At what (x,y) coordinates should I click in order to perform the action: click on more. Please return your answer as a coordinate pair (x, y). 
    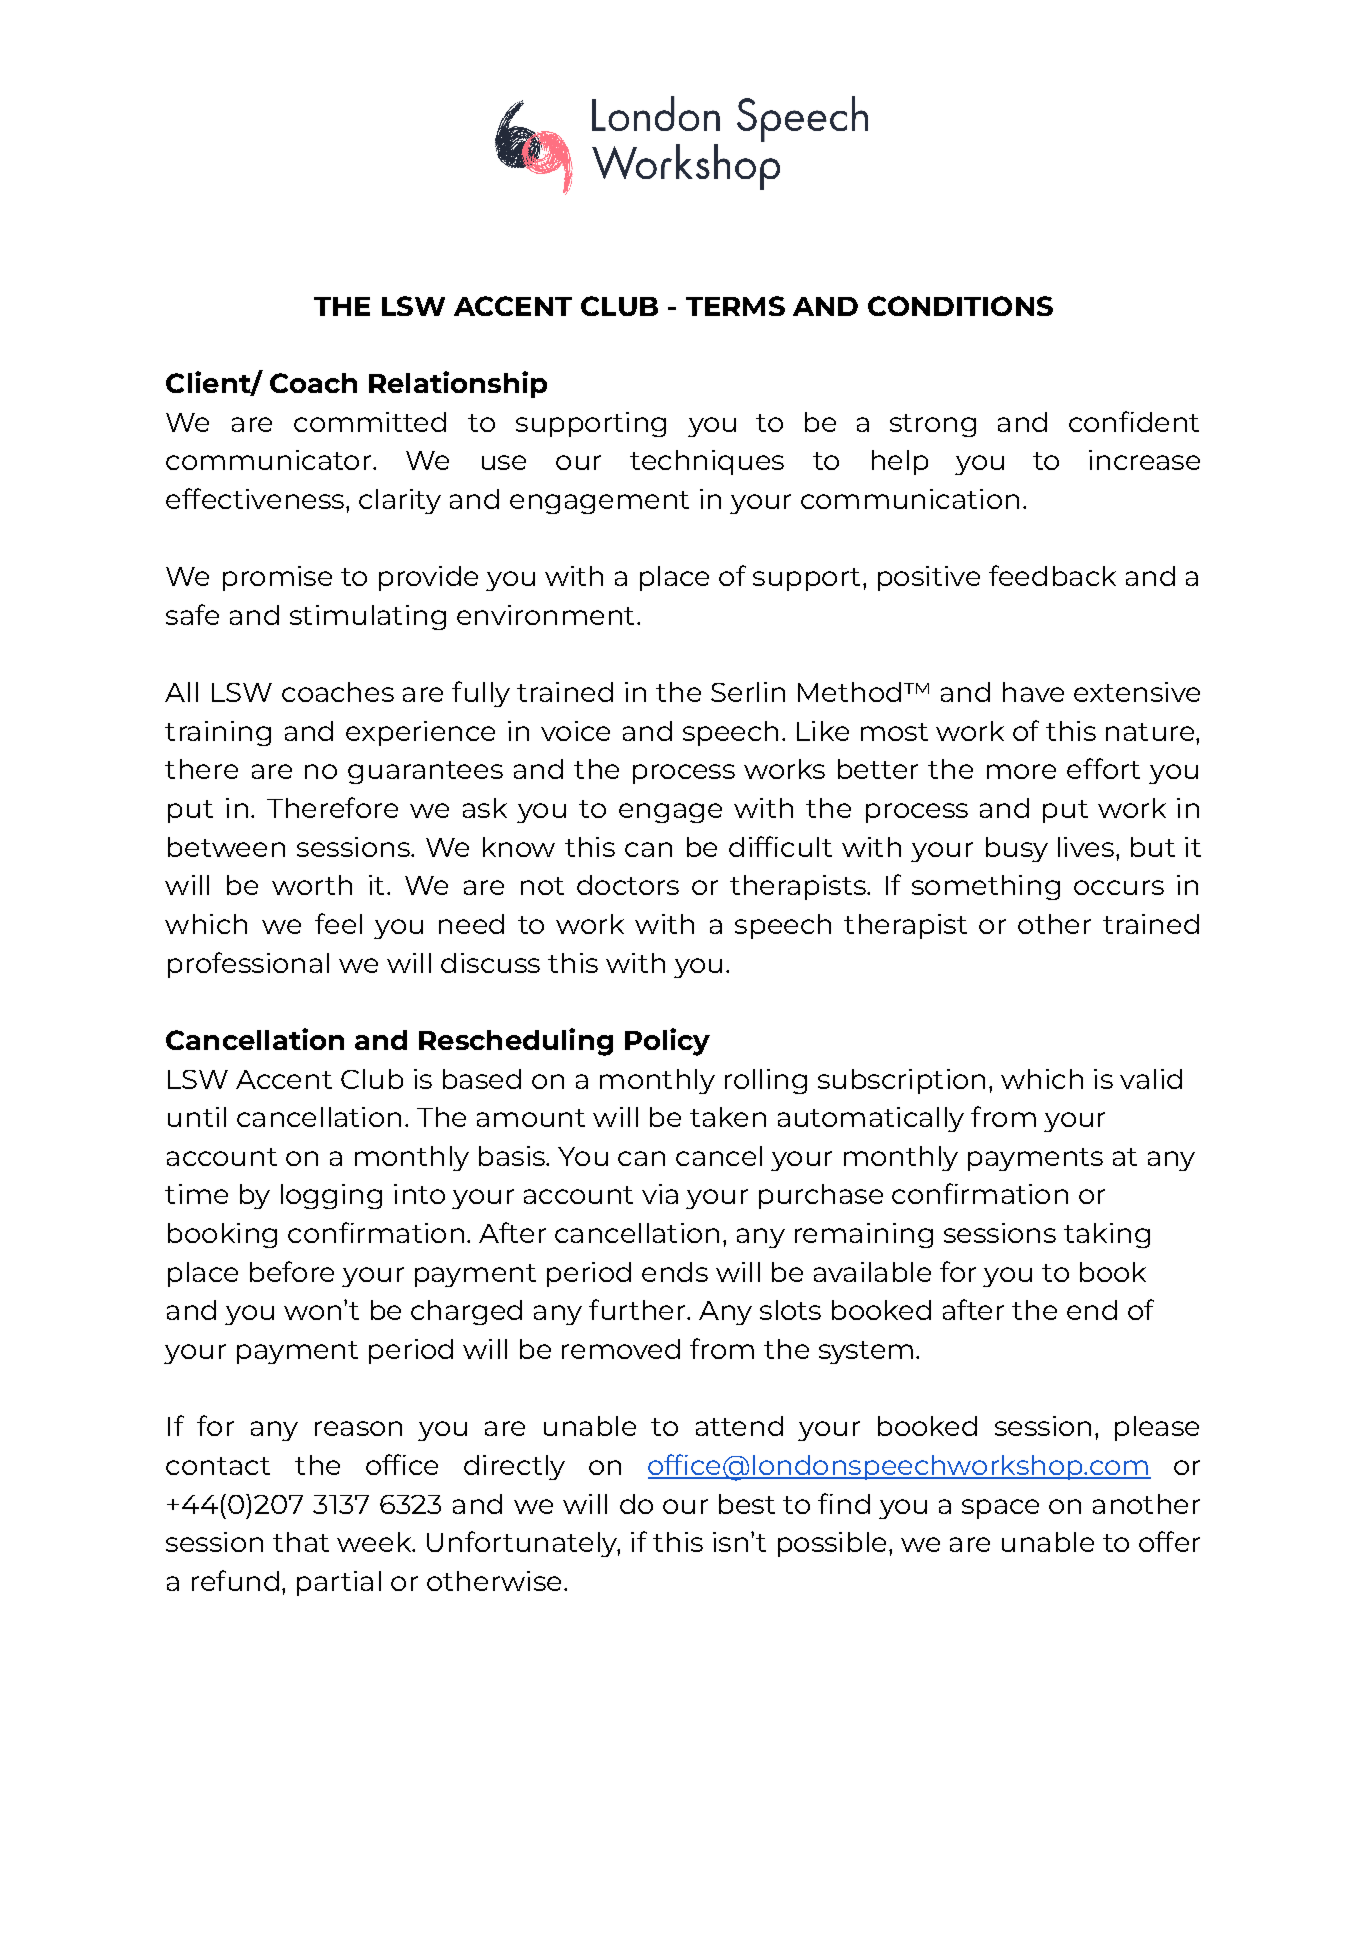
    Looking at the image, I should click on (1021, 771).
